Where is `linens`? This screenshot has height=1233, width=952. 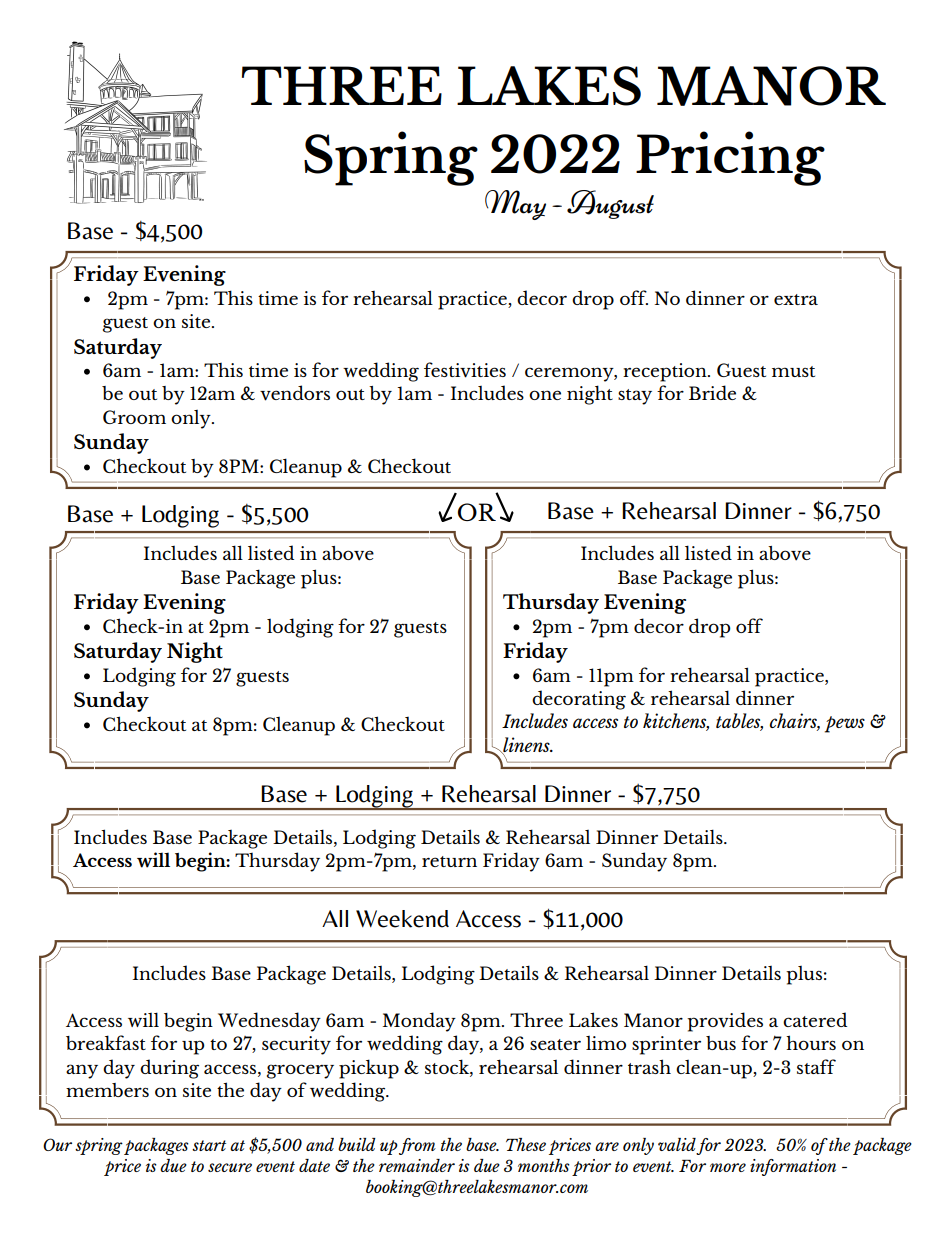
linens is located at coordinates (526, 745).
